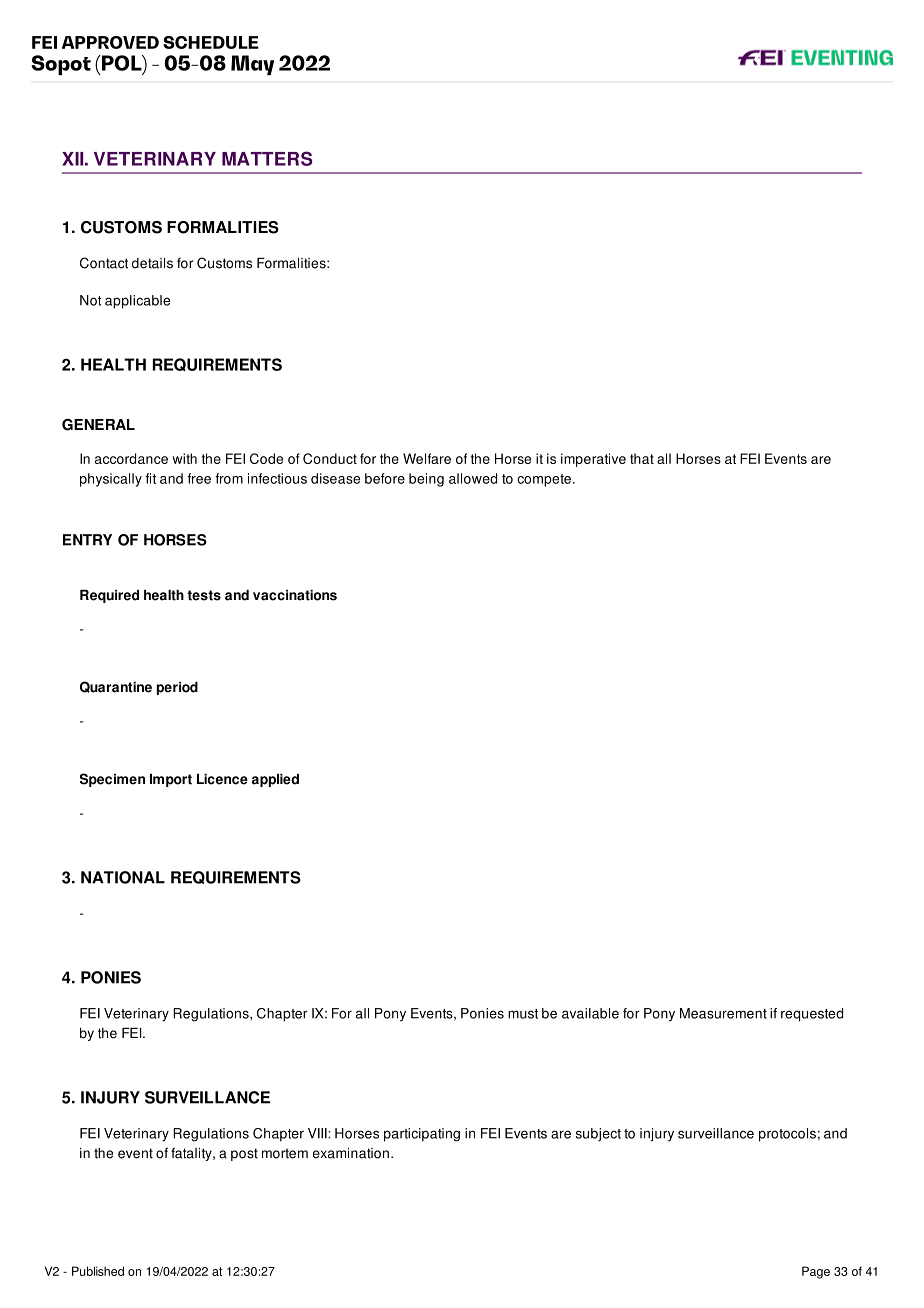 Image resolution: width=924 pixels, height=1308 pixels. I want to click on period, so click(177, 688).
